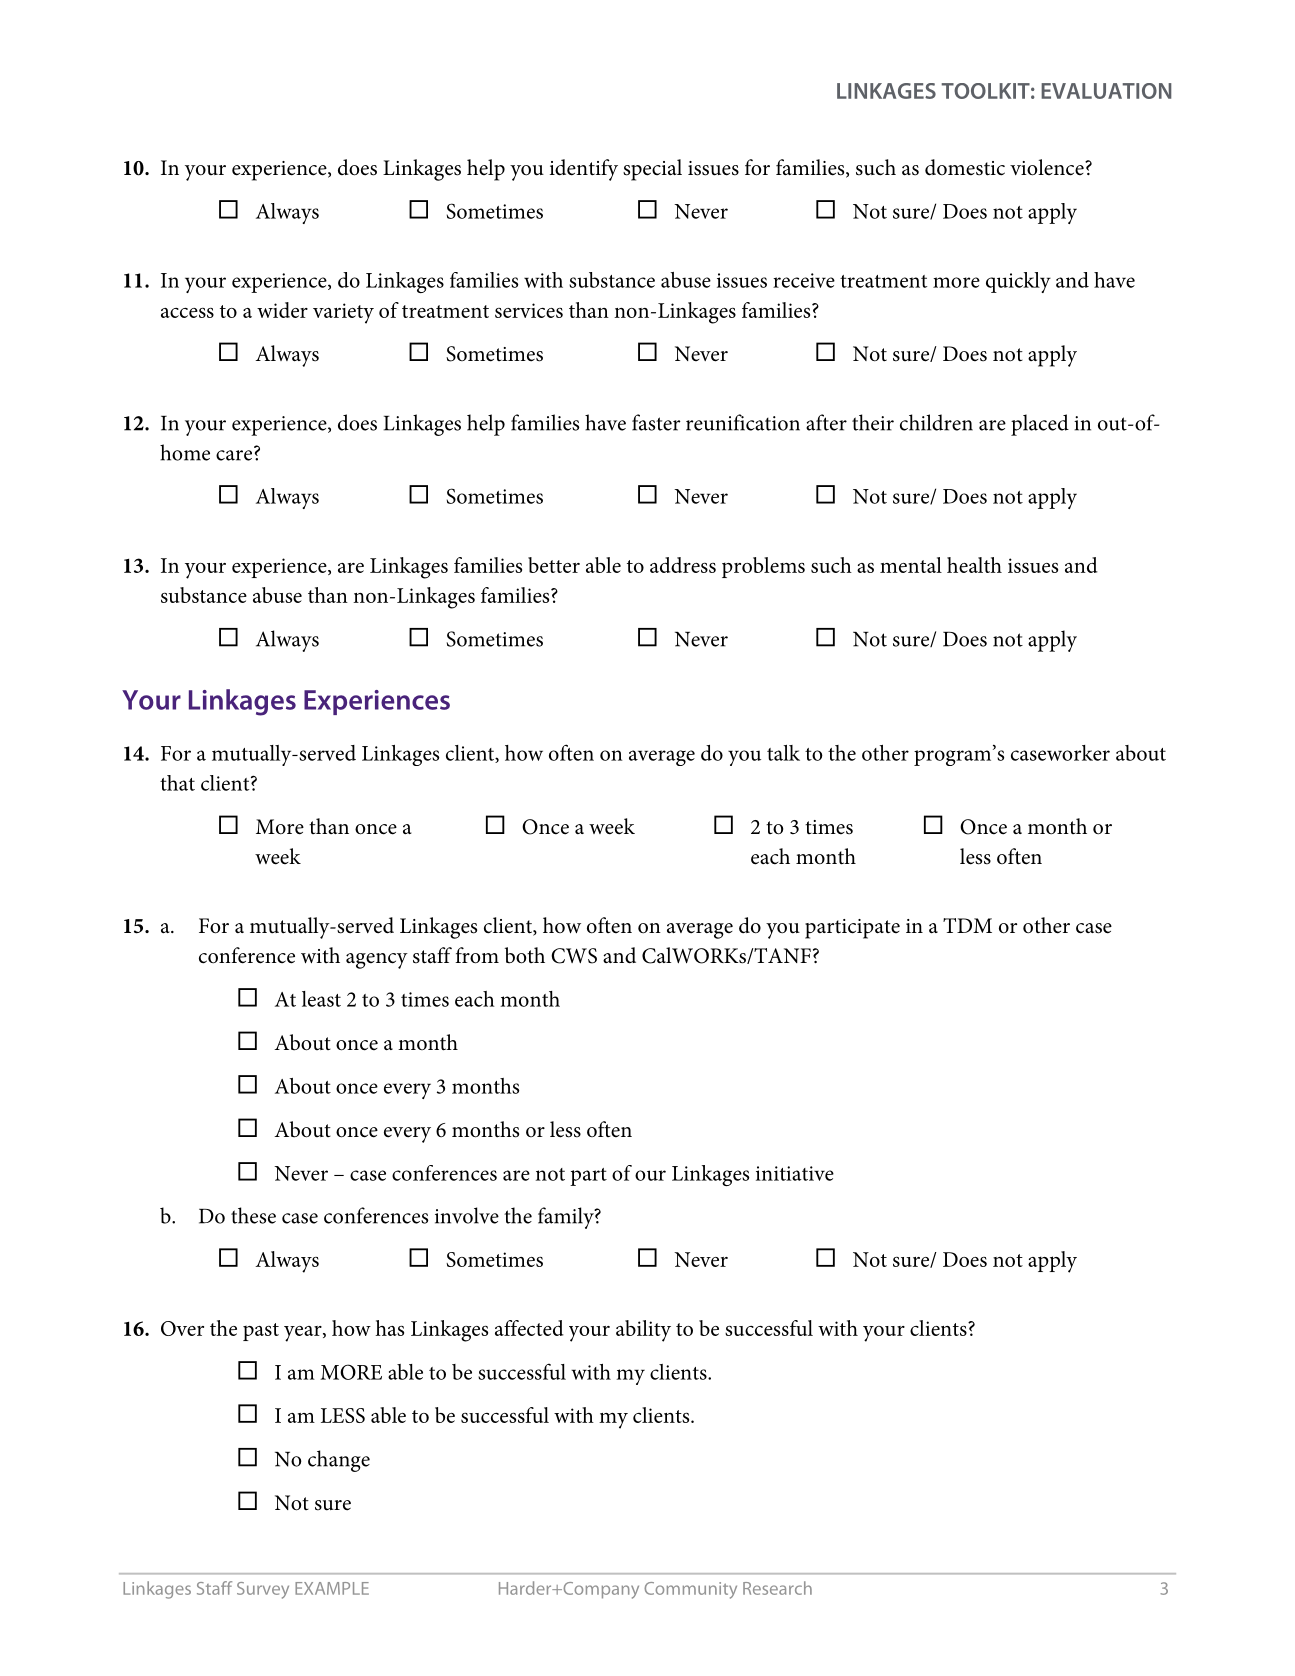 This screenshot has width=1295, height=1676. What do you see at coordinates (777, 1588) in the screenshot?
I see `Research` at bounding box center [777, 1588].
